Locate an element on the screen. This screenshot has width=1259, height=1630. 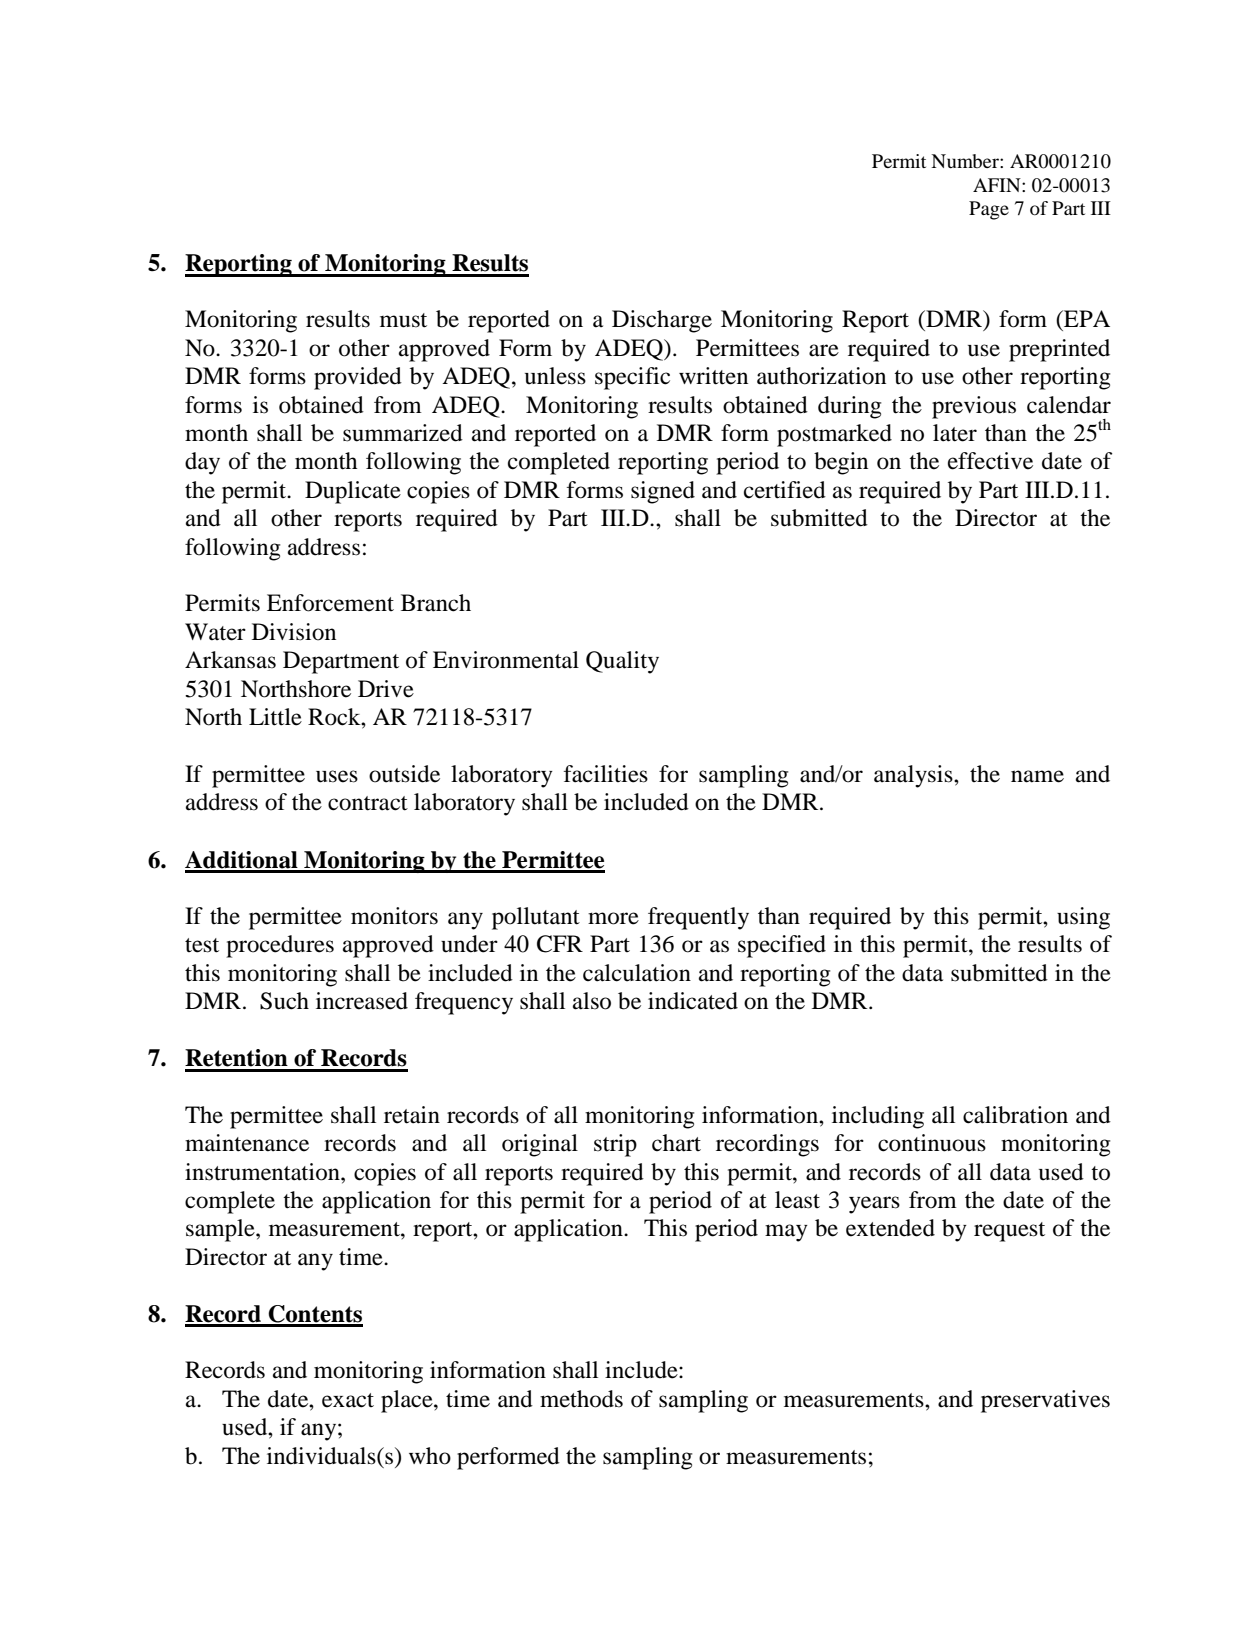
exact is located at coordinates (348, 1400).
